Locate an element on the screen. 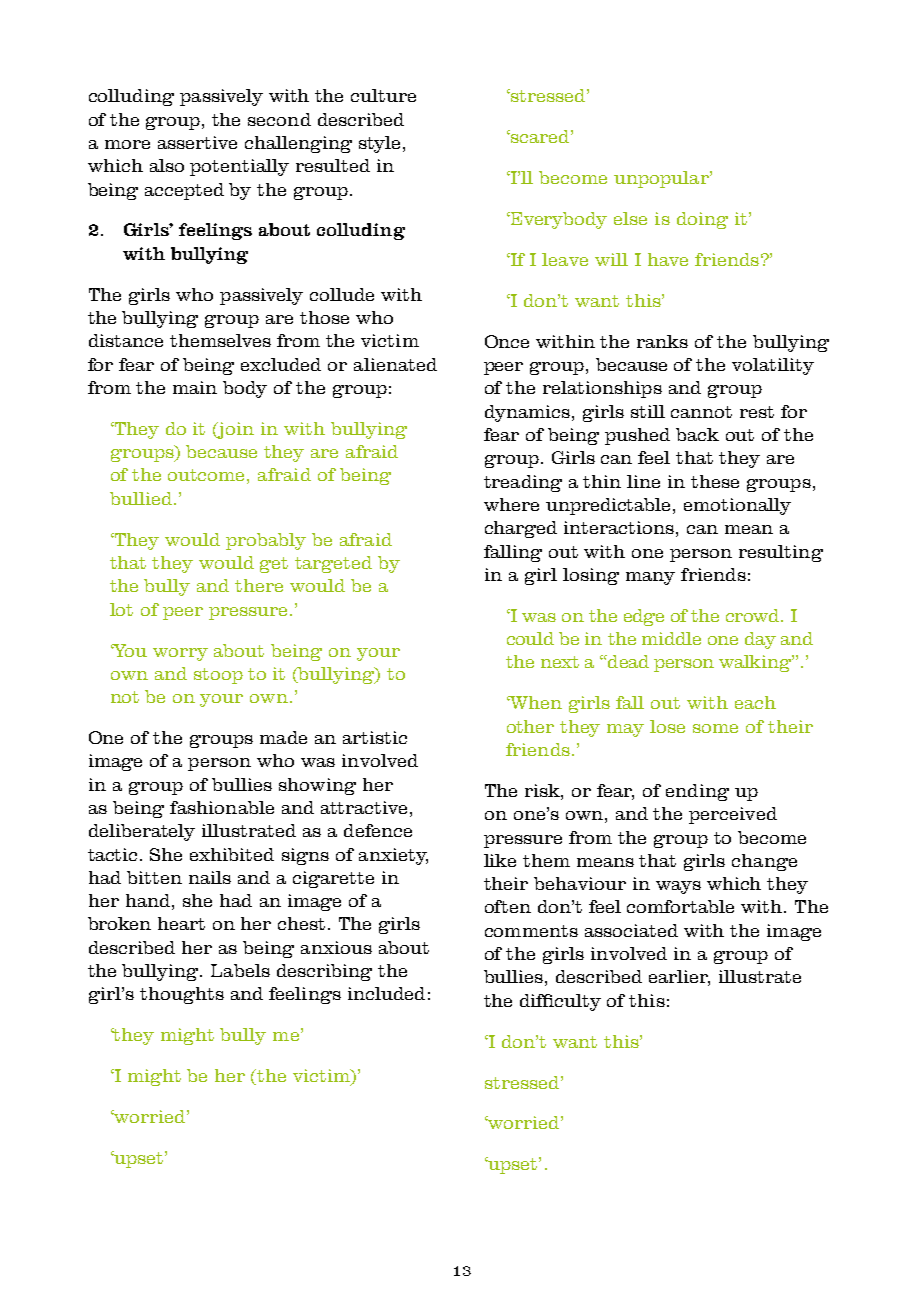  unpopular is located at coordinates (662, 179).
